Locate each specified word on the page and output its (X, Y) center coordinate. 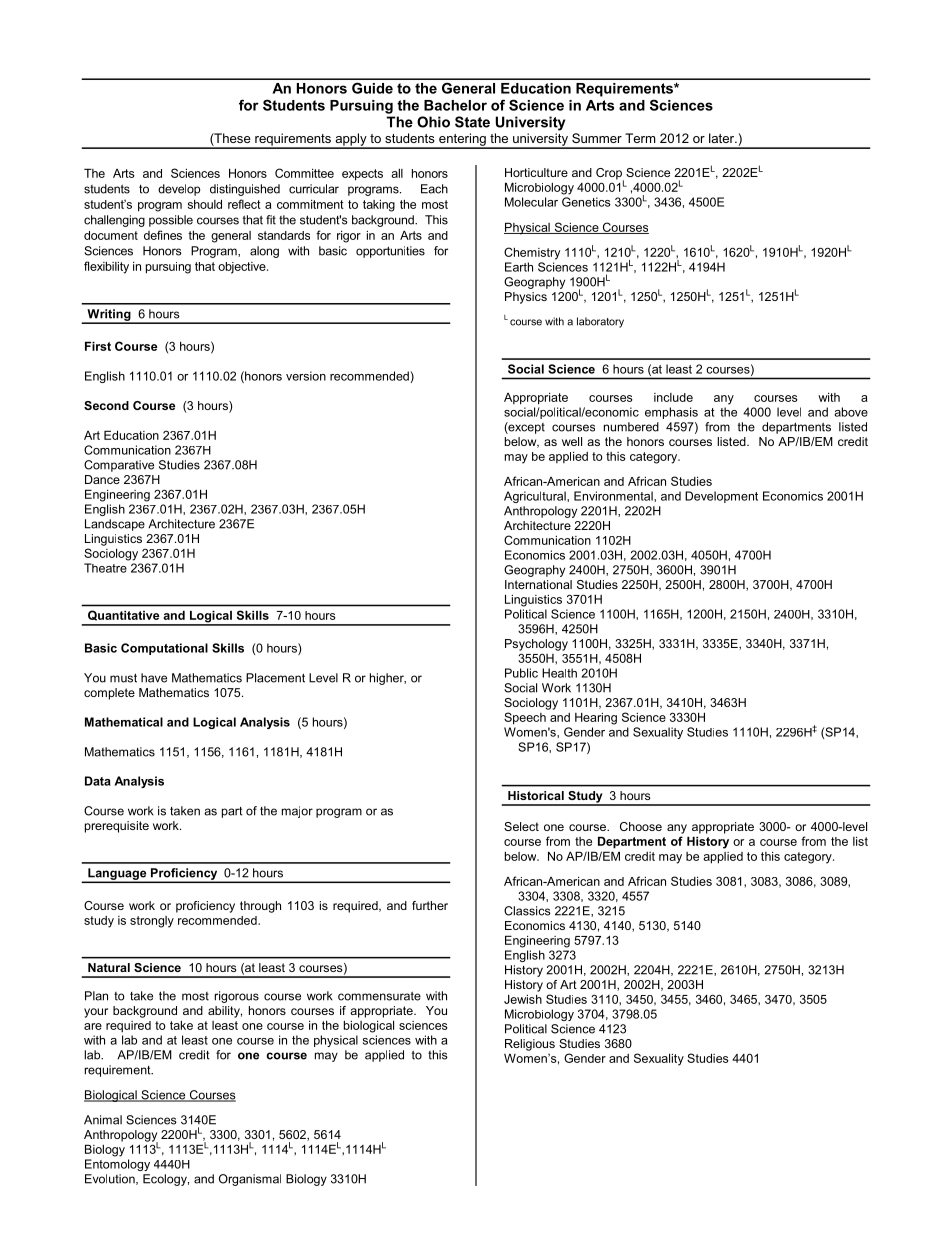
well (572, 441)
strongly (152, 922)
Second (106, 405)
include (673, 397)
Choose (641, 826)
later (723, 138)
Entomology (117, 1165)
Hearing (596, 719)
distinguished (245, 190)
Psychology (536, 645)
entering (462, 140)
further (430, 905)
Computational (164, 649)
